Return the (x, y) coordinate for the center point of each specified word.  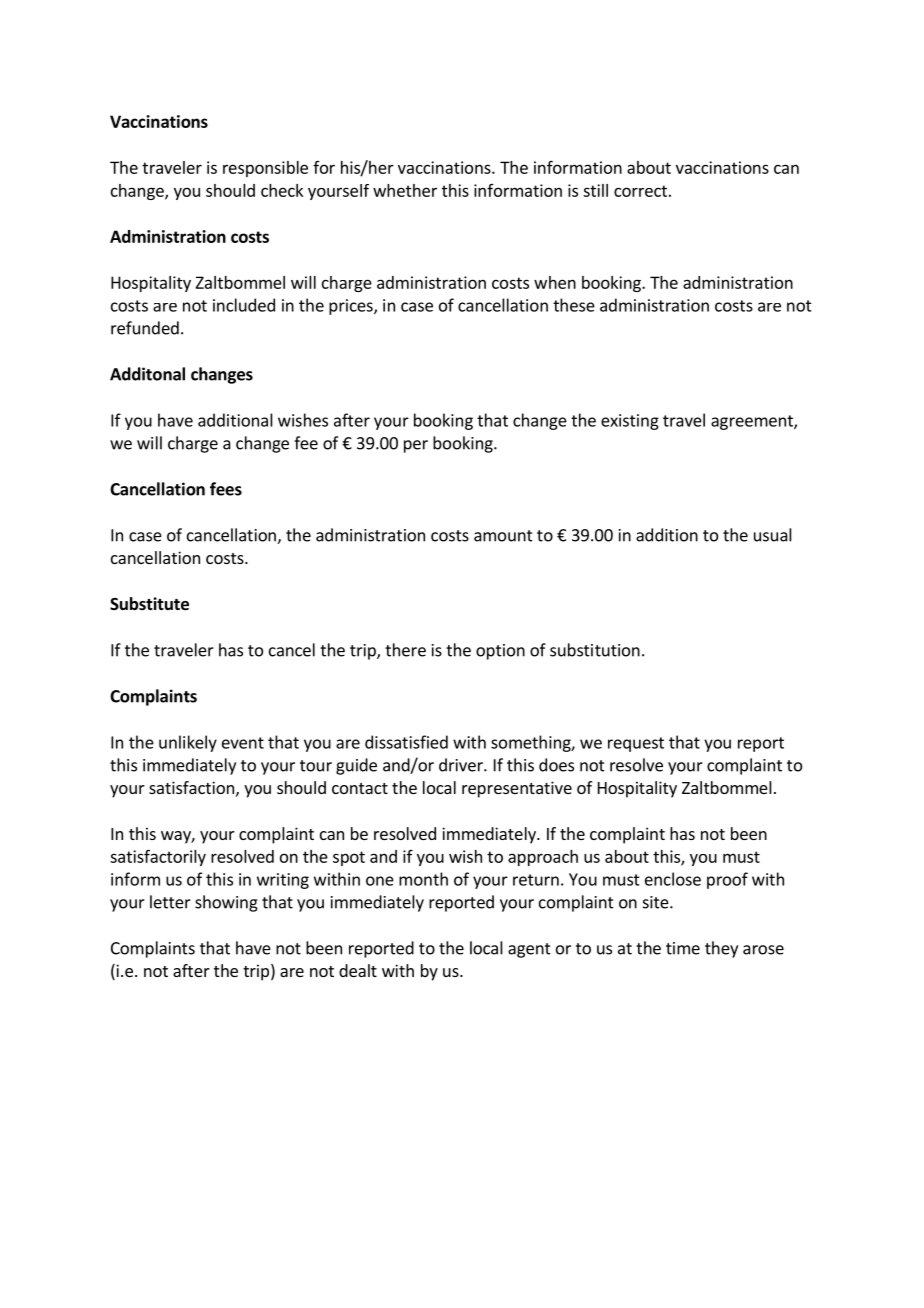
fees (226, 489)
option (500, 652)
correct (640, 191)
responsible (265, 169)
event (243, 743)
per (416, 446)
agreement (753, 422)
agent (529, 950)
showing (226, 903)
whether (405, 190)
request (636, 744)
